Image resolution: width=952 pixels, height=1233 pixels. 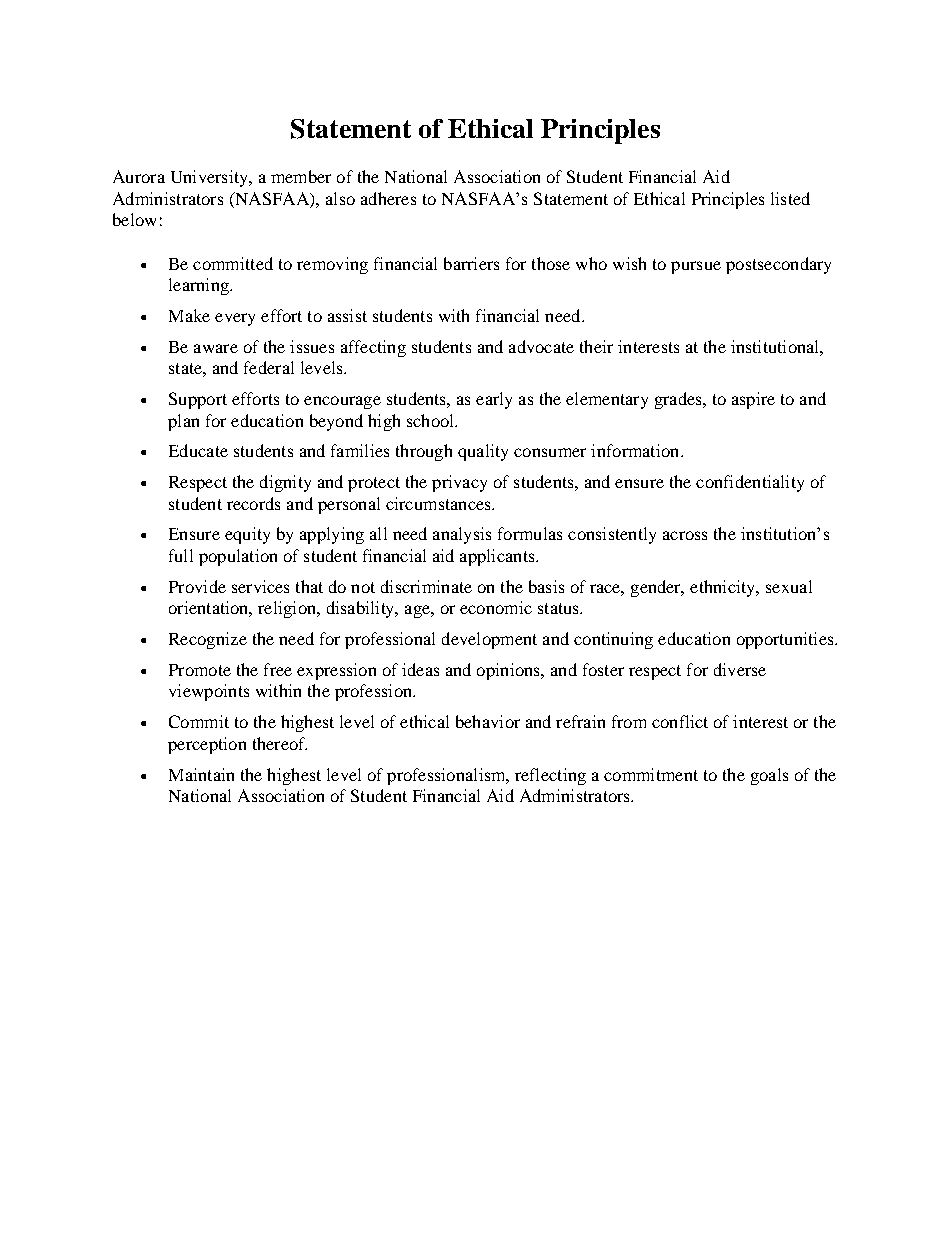 I want to click on University, so click(x=210, y=178).
